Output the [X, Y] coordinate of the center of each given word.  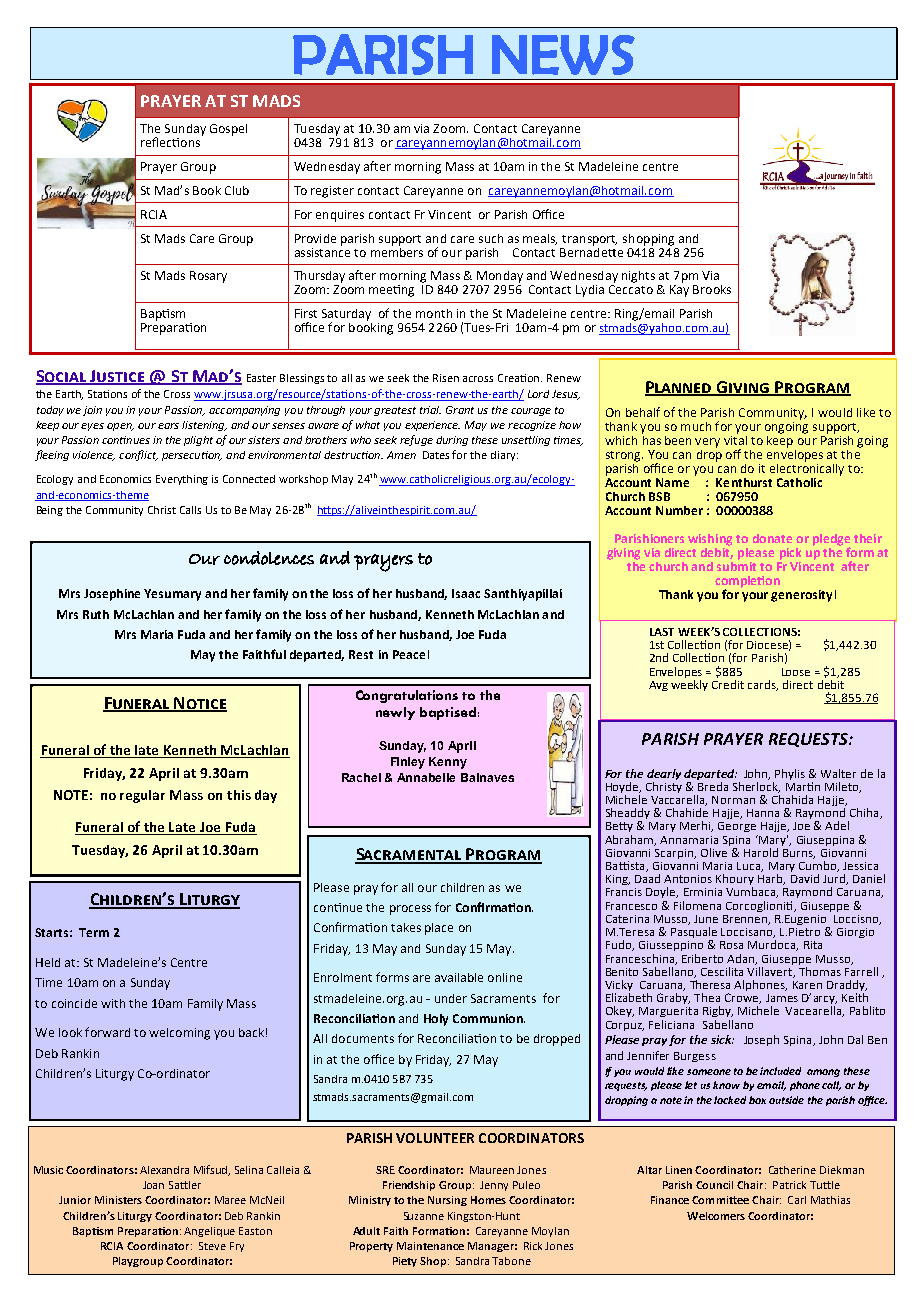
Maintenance [430, 1246]
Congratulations [407, 696]
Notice [199, 704]
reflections [170, 142]
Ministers [118, 1200]
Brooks [712, 289]
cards [763, 685]
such [491, 238]
